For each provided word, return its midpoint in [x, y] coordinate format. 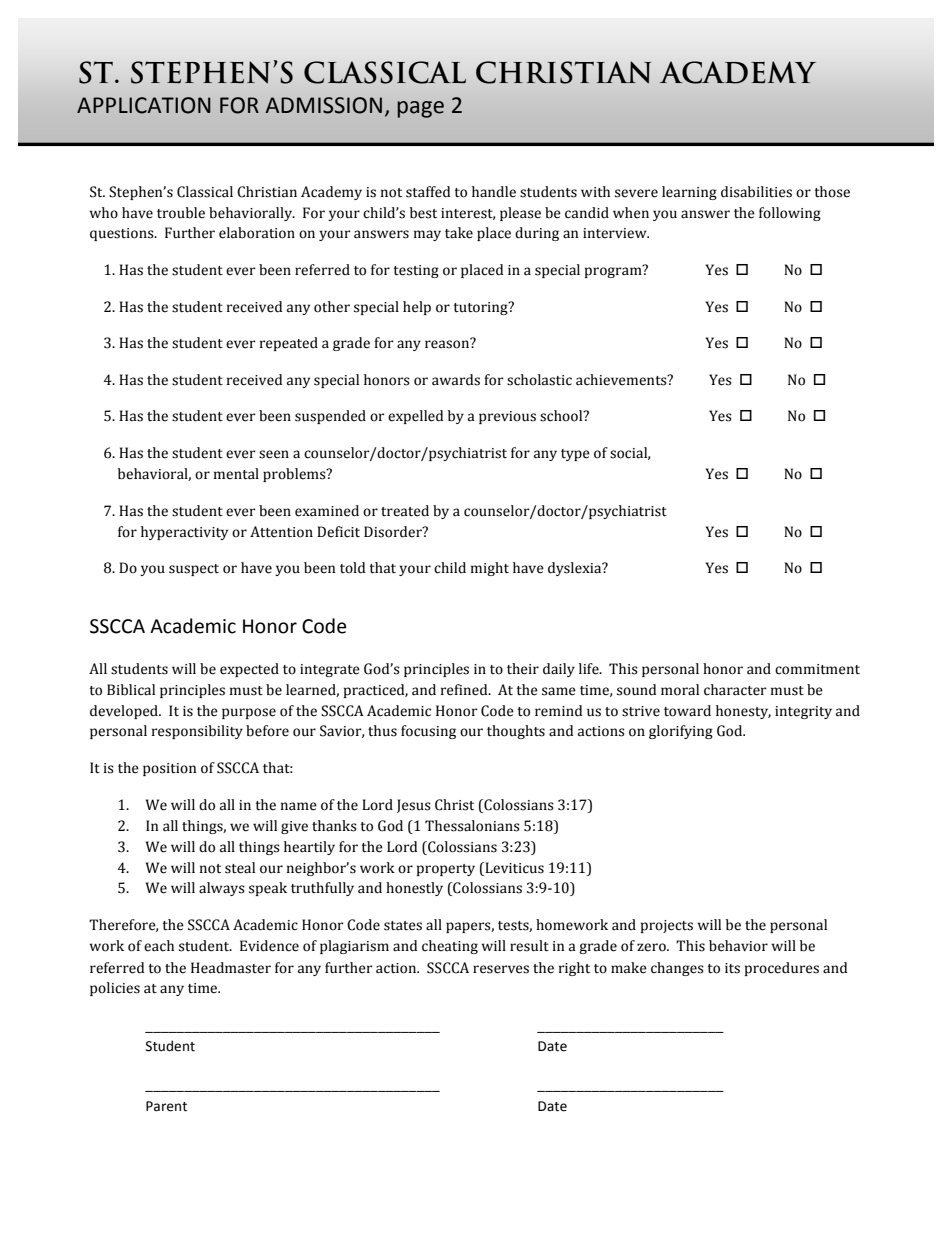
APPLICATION [144, 105]
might [490, 569]
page [420, 109]
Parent [166, 1106]
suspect [194, 570]
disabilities [756, 192]
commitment [817, 669]
